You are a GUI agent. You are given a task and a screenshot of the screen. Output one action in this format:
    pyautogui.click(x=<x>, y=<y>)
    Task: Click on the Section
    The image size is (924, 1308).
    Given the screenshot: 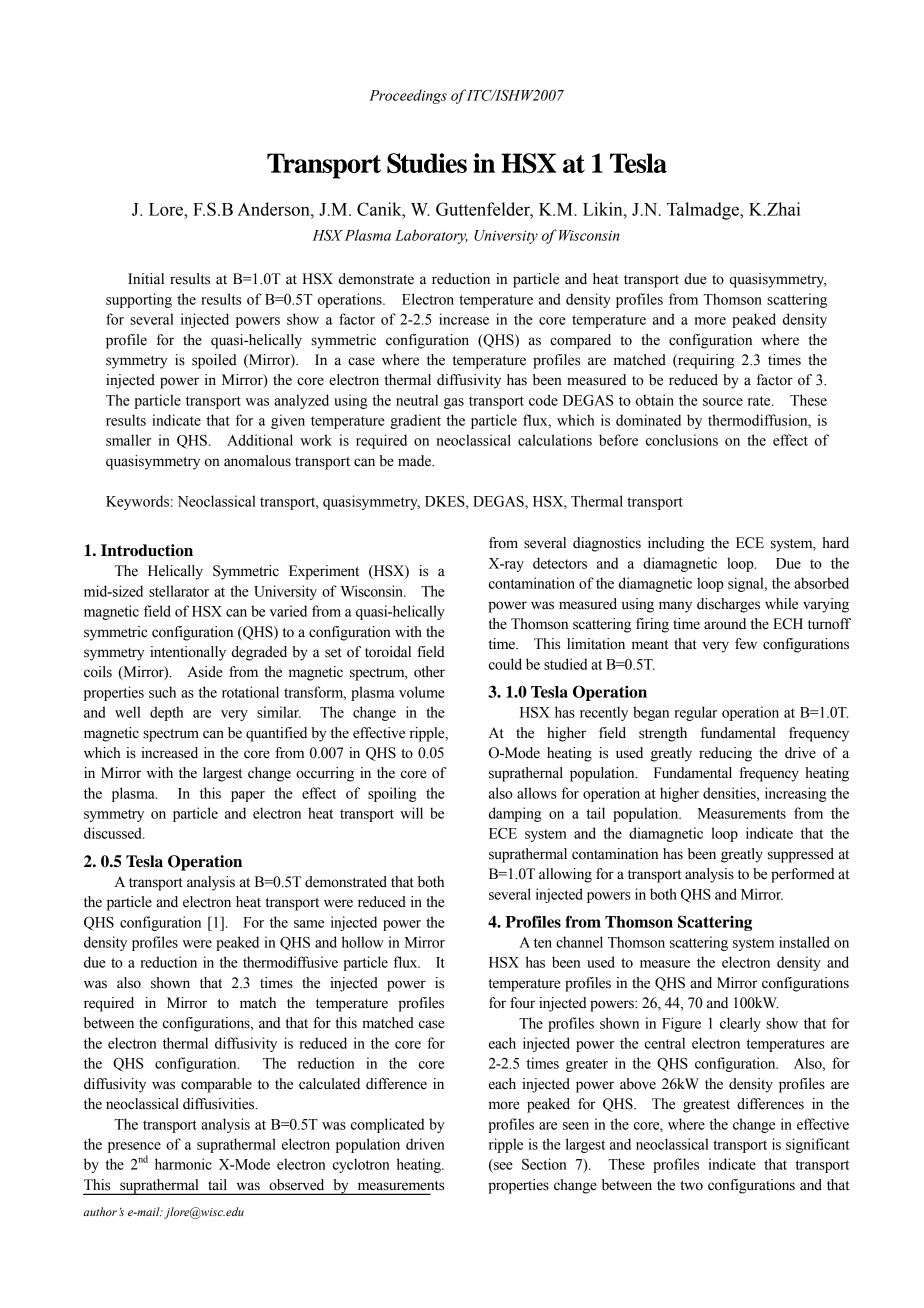 What is the action you would take?
    pyautogui.click(x=544, y=1164)
